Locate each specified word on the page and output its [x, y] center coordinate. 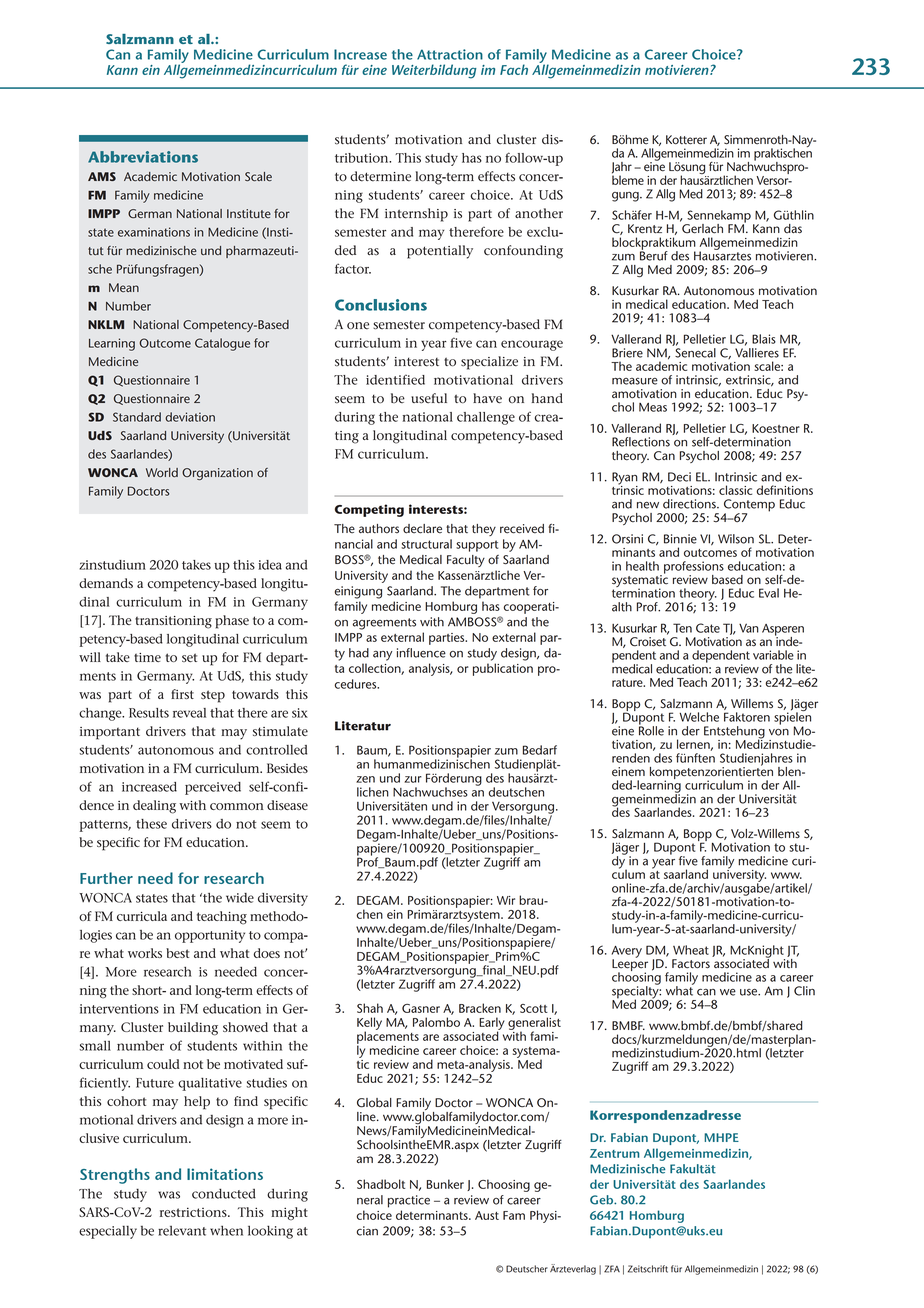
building [193, 1029]
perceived [213, 788]
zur [413, 779]
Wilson [736, 539]
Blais [764, 339]
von [779, 732]
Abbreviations [143, 157]
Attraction [450, 54]
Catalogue [222, 344]
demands [106, 583]
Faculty [466, 561]
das [793, 229]
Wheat [691, 950]
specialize [489, 363]
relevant [182, 1231]
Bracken [480, 1008]
